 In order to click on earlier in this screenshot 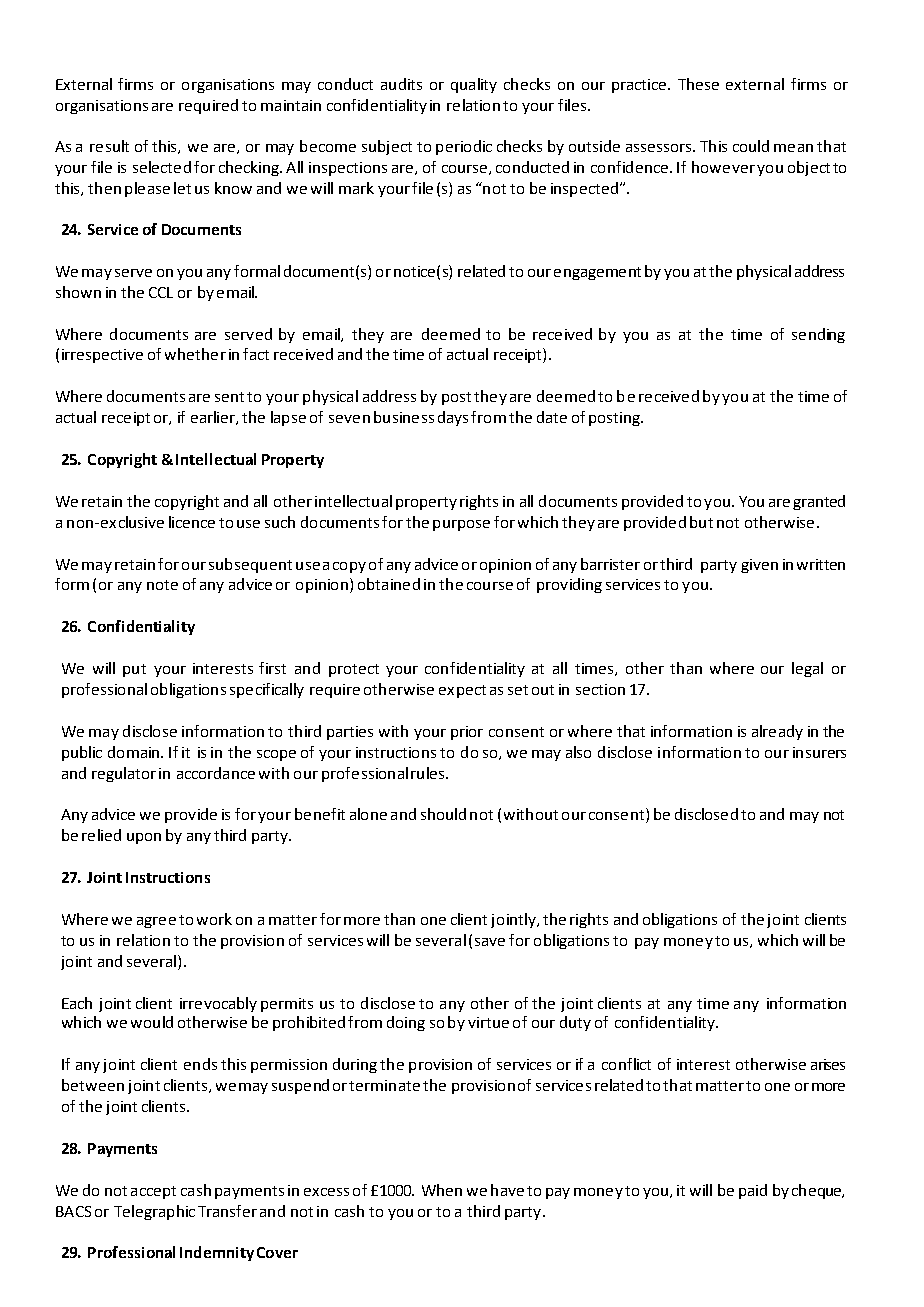, I will do `click(214, 418)`.
